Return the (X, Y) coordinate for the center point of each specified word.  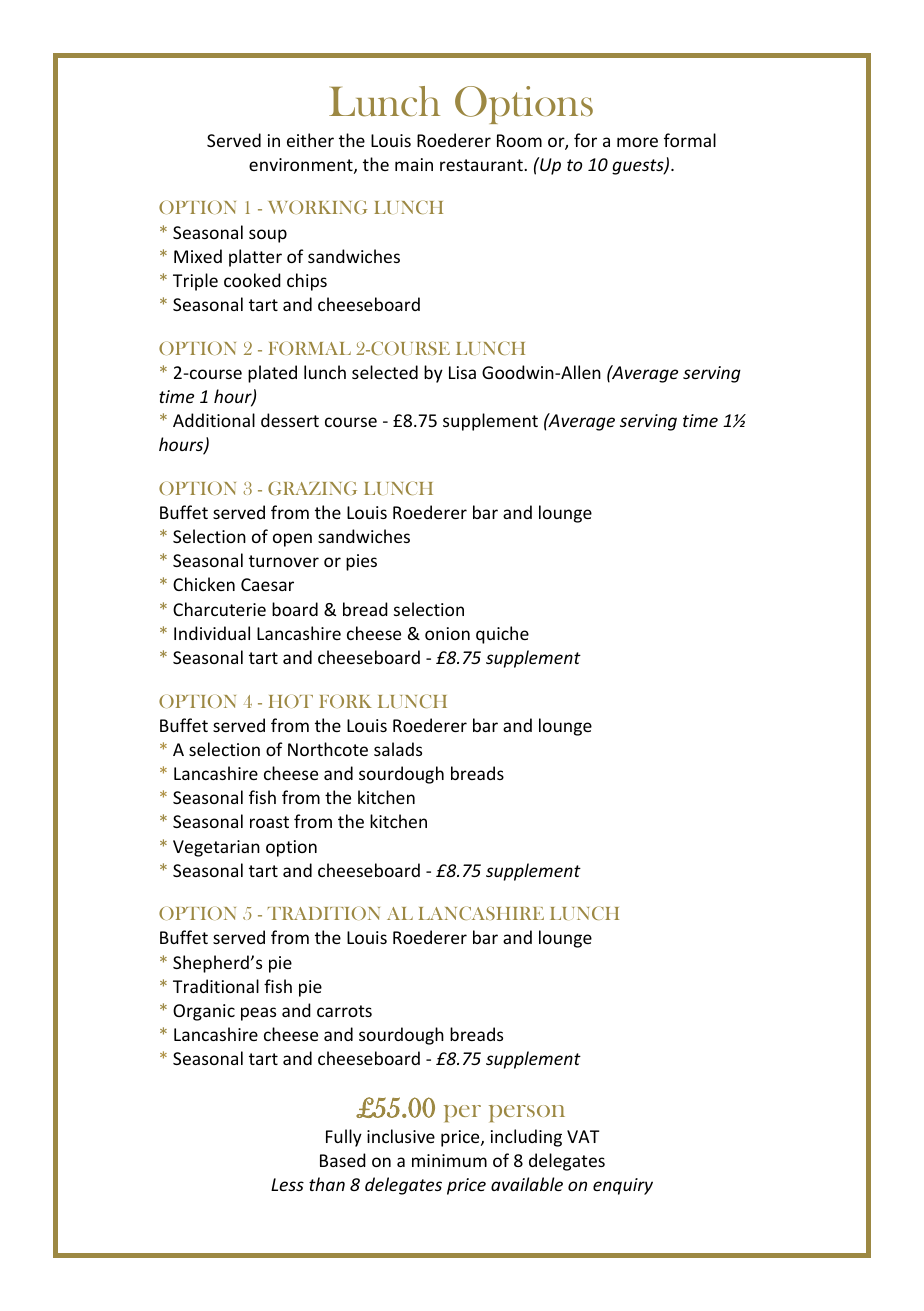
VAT (583, 1136)
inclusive (401, 1136)
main (414, 164)
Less (287, 1184)
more (637, 142)
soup (268, 236)
